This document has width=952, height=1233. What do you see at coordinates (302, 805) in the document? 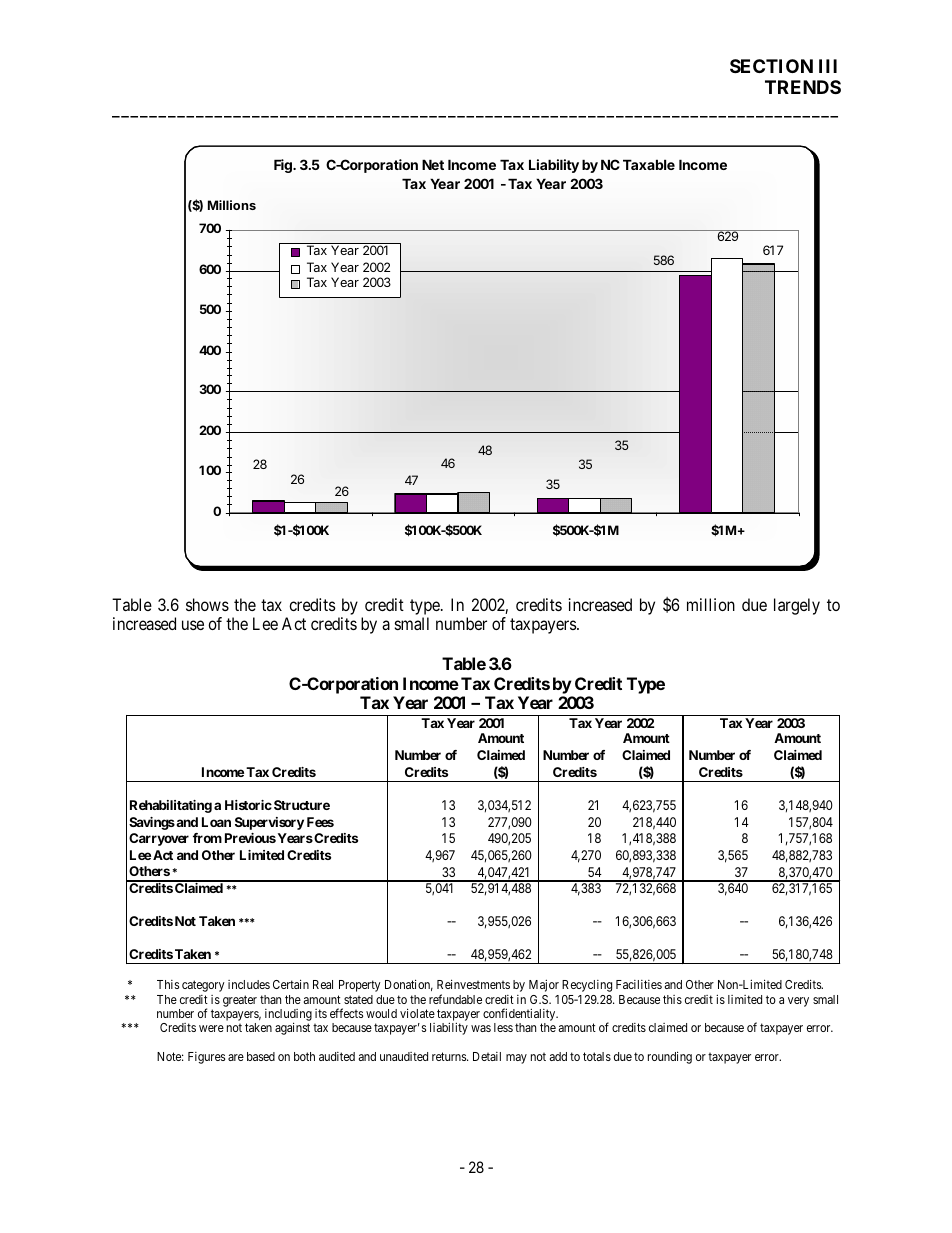
I see `Structure` at bounding box center [302, 805].
